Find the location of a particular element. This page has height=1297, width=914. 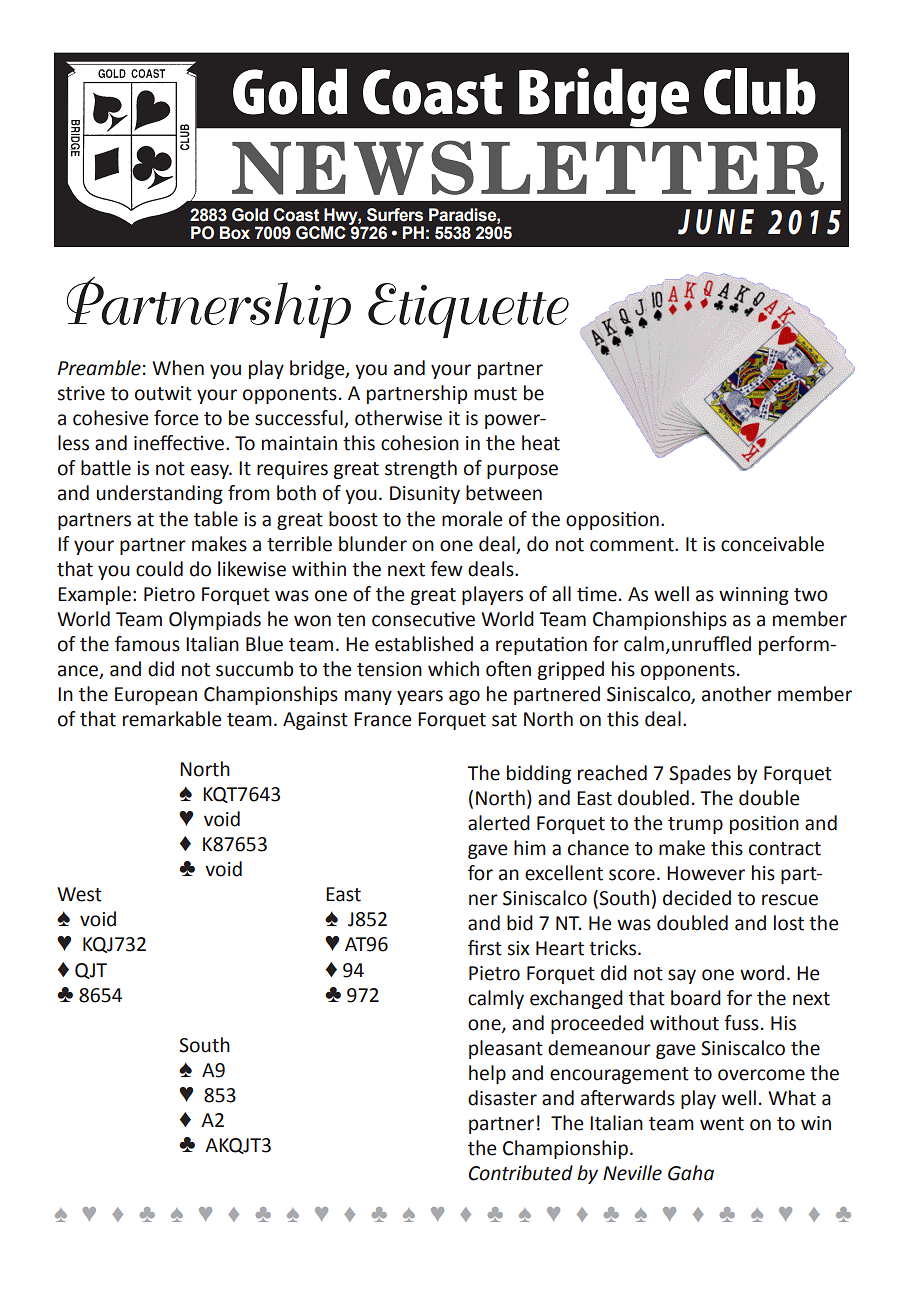

disaster is located at coordinates (502, 1098).
